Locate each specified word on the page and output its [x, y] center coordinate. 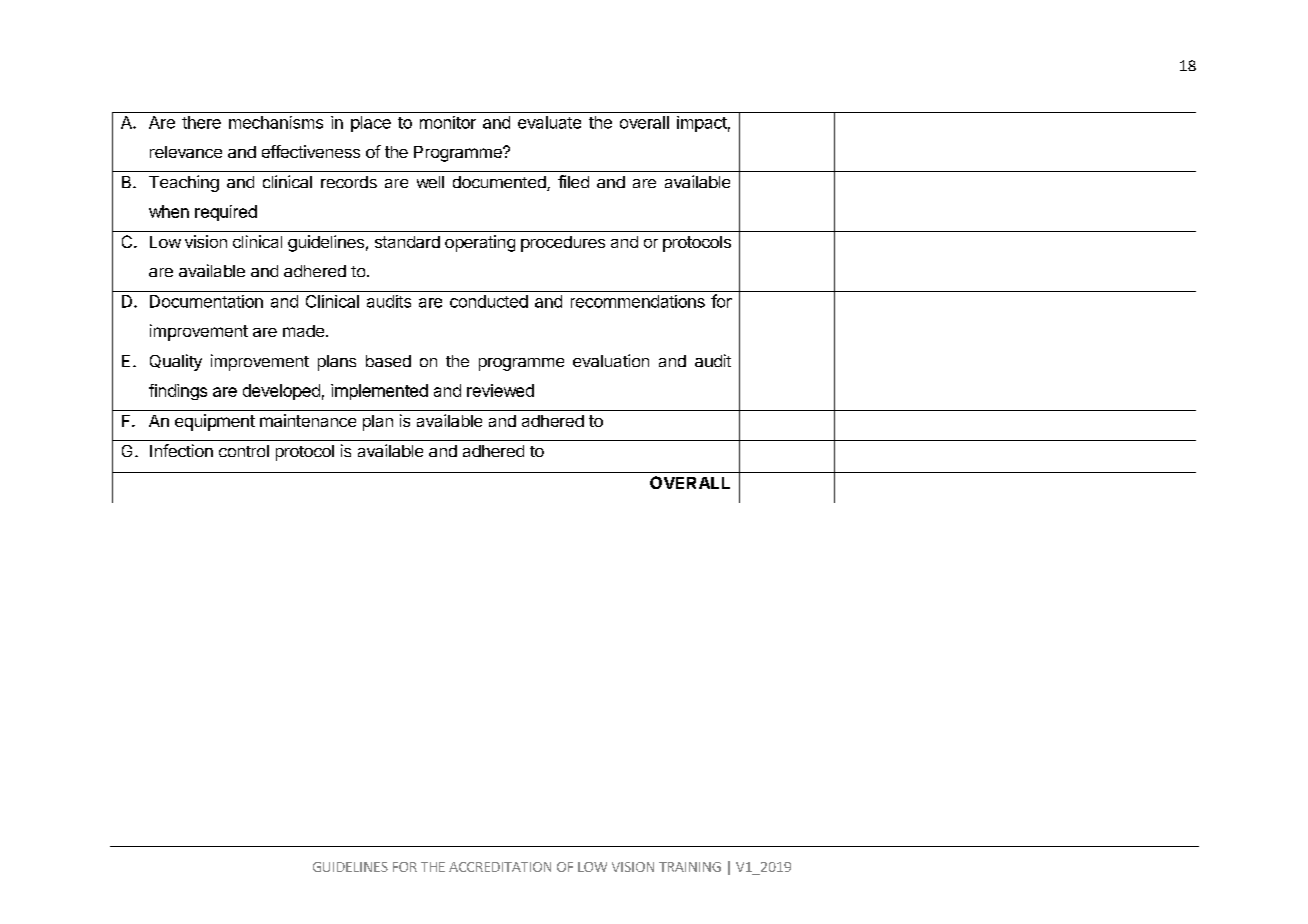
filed [573, 181]
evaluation [611, 360]
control [244, 451]
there [201, 122]
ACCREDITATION [500, 867]
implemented [379, 392]
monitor [448, 122]
